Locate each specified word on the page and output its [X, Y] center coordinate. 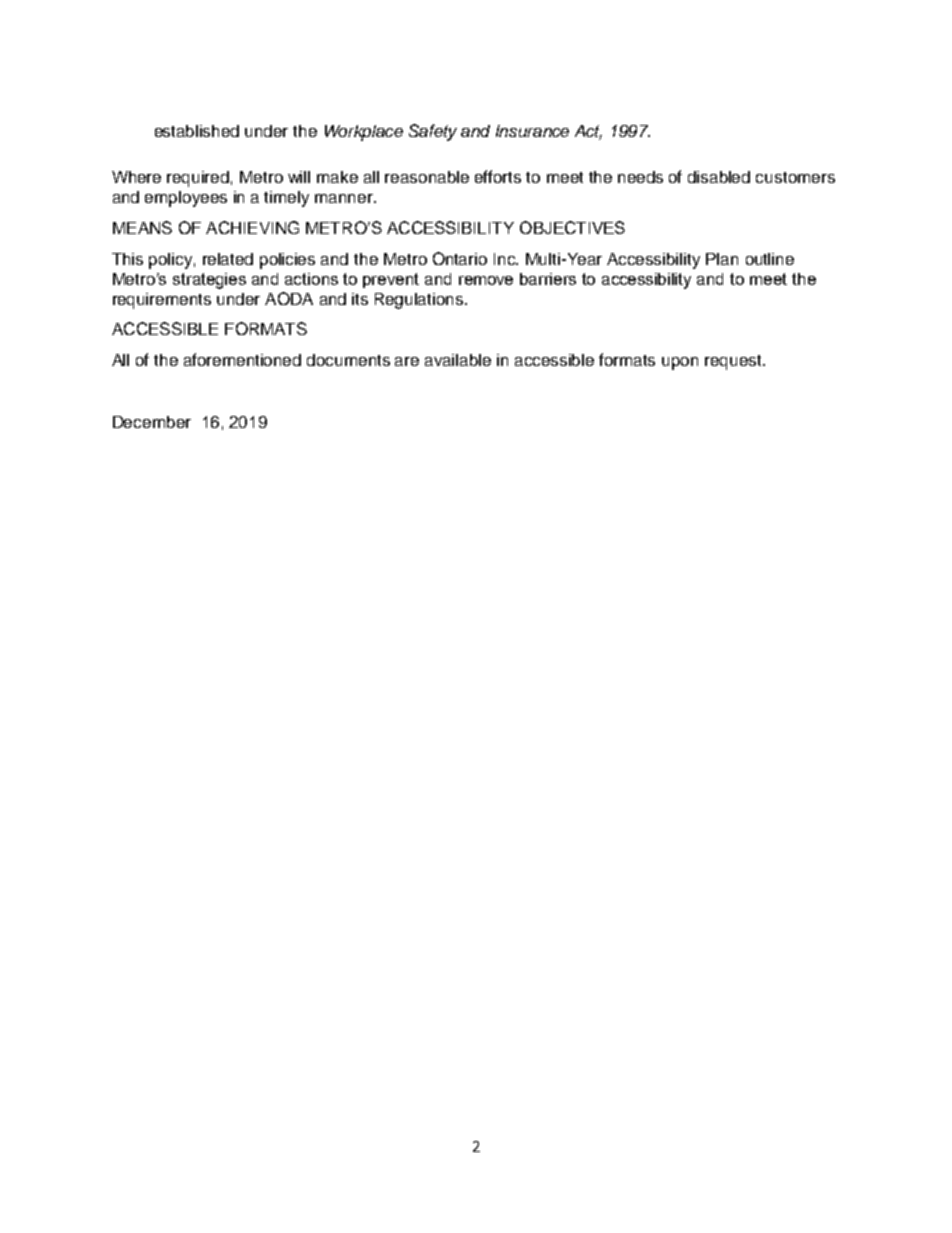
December [152, 422]
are [407, 361]
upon [680, 363]
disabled [719, 177]
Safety [433, 132]
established [197, 131]
